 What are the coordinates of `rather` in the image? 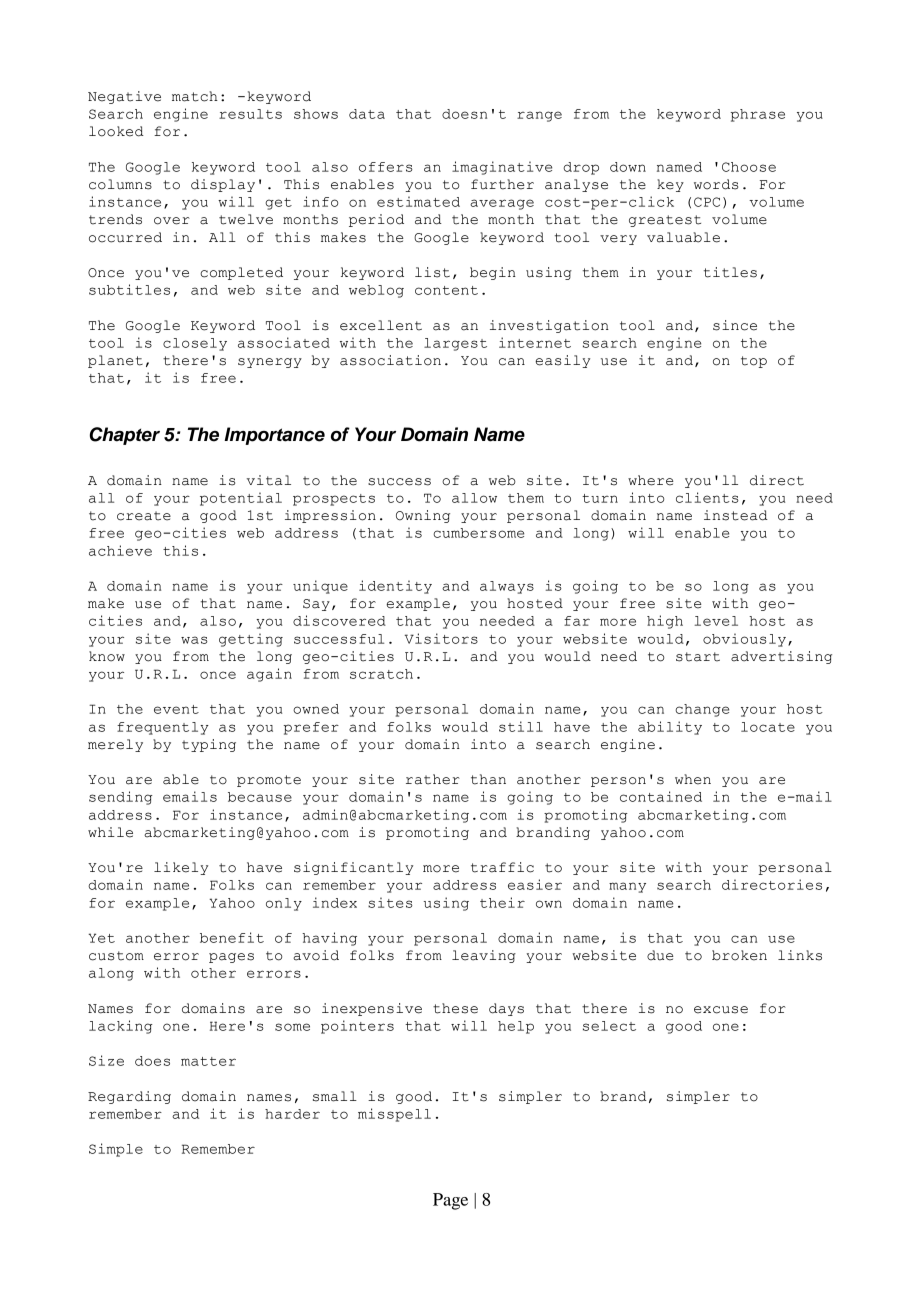 It's located at (433, 779).
